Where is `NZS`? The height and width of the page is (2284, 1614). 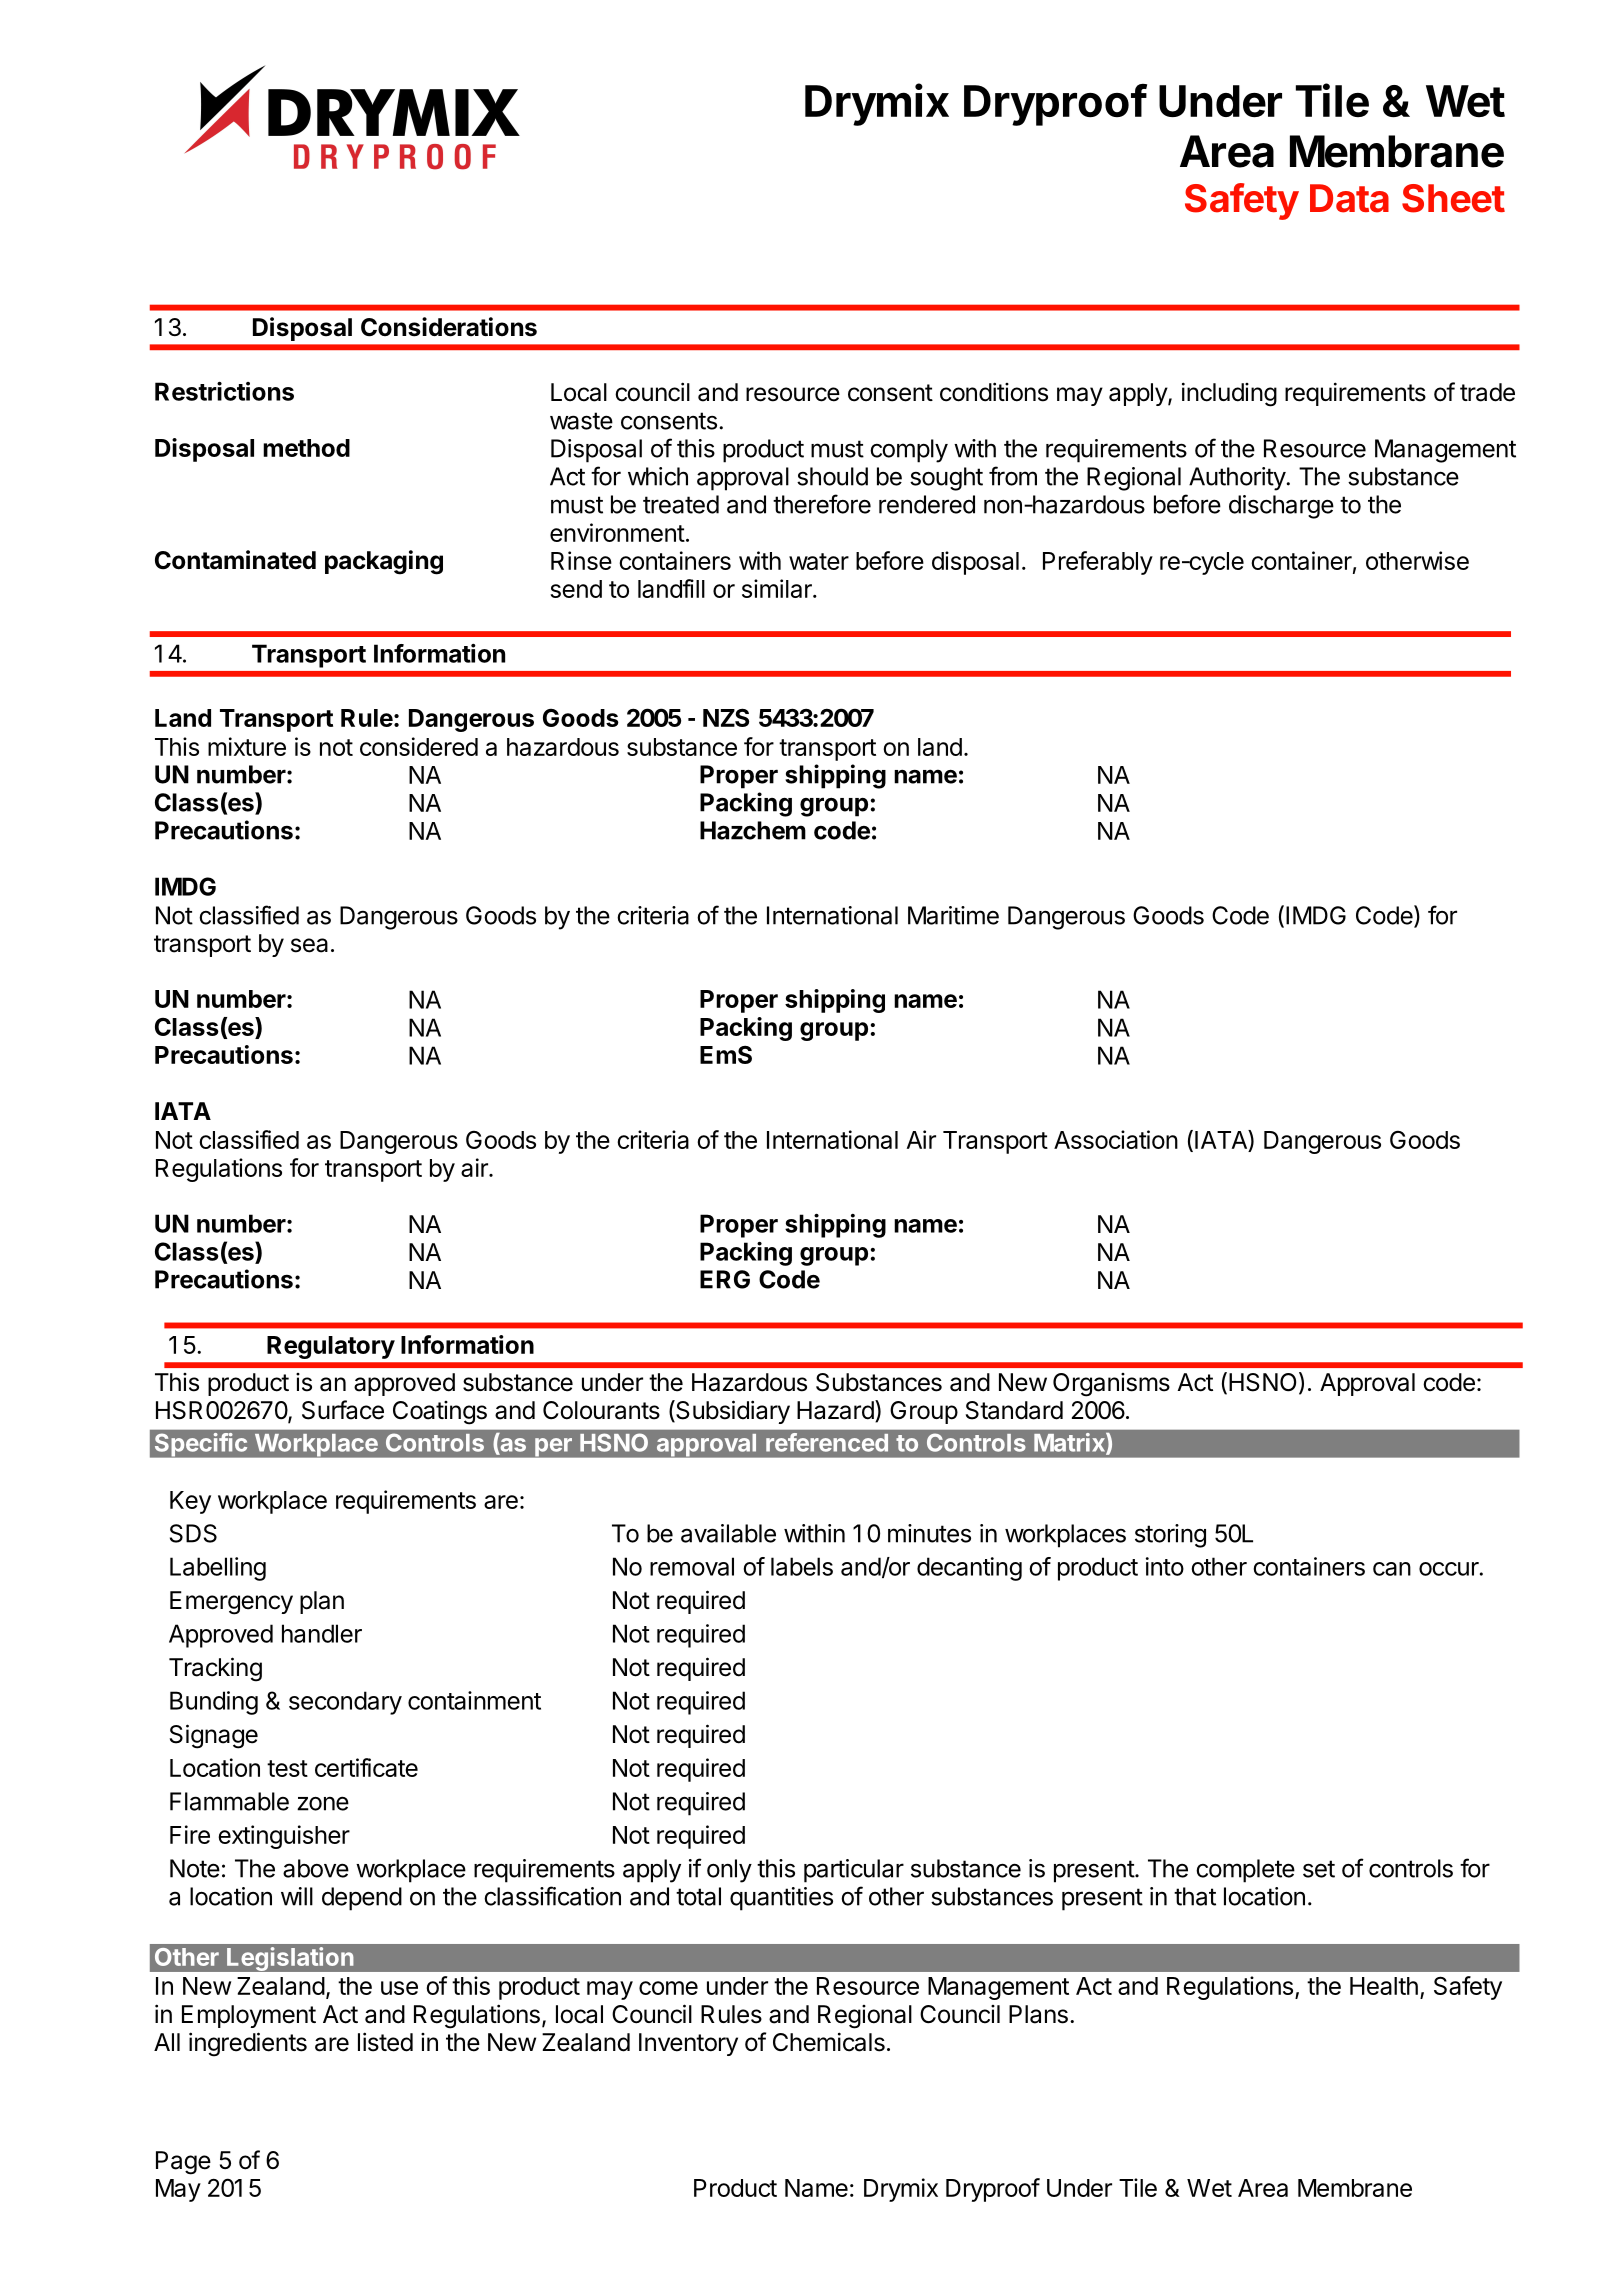 NZS is located at coordinates (726, 717).
